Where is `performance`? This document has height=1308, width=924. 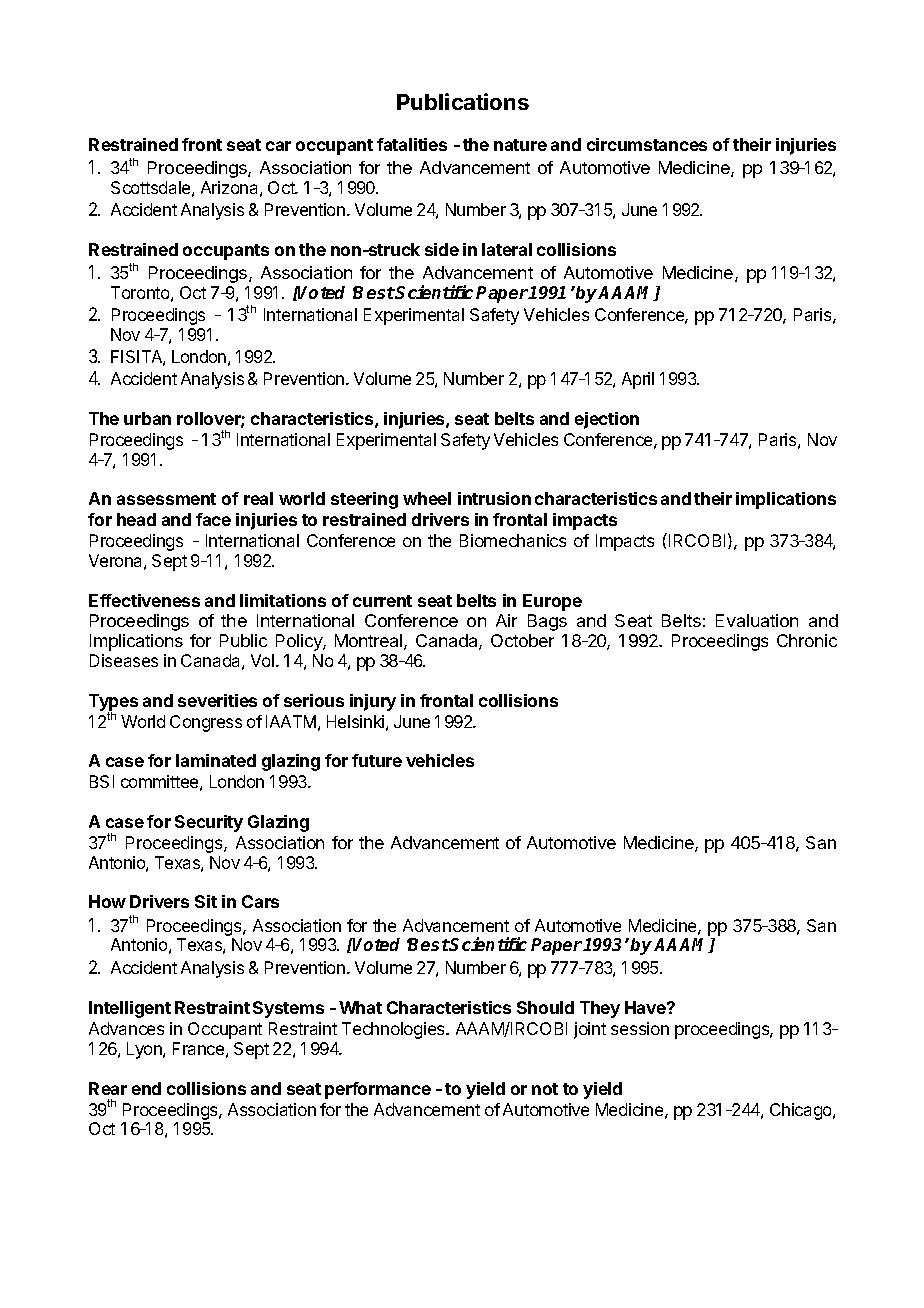 performance is located at coordinates (378, 1090).
